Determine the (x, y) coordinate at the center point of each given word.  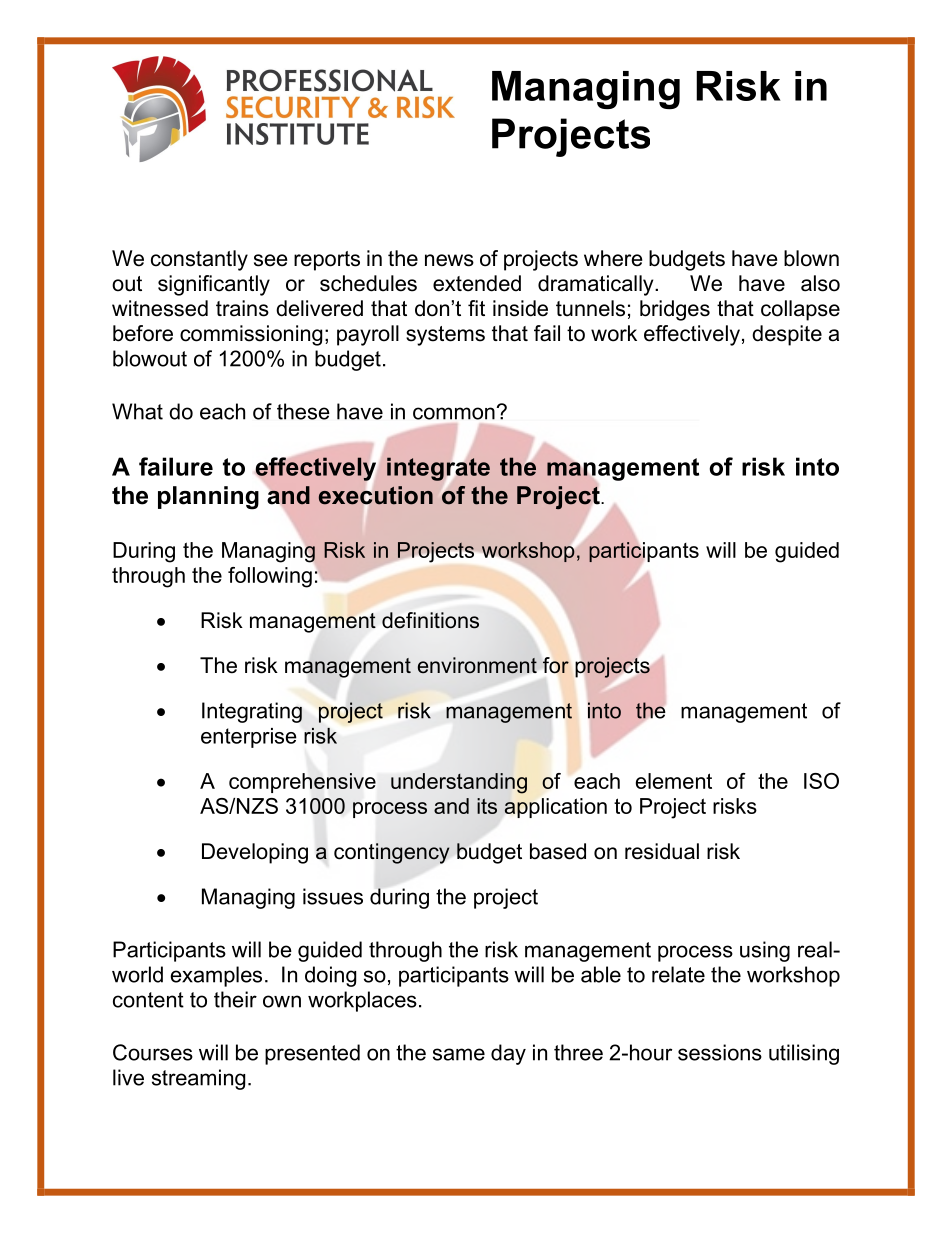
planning (208, 498)
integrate (438, 469)
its (487, 806)
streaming (198, 1079)
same (459, 1054)
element (674, 781)
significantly (214, 285)
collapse (800, 310)
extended (477, 283)
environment (477, 665)
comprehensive (302, 783)
